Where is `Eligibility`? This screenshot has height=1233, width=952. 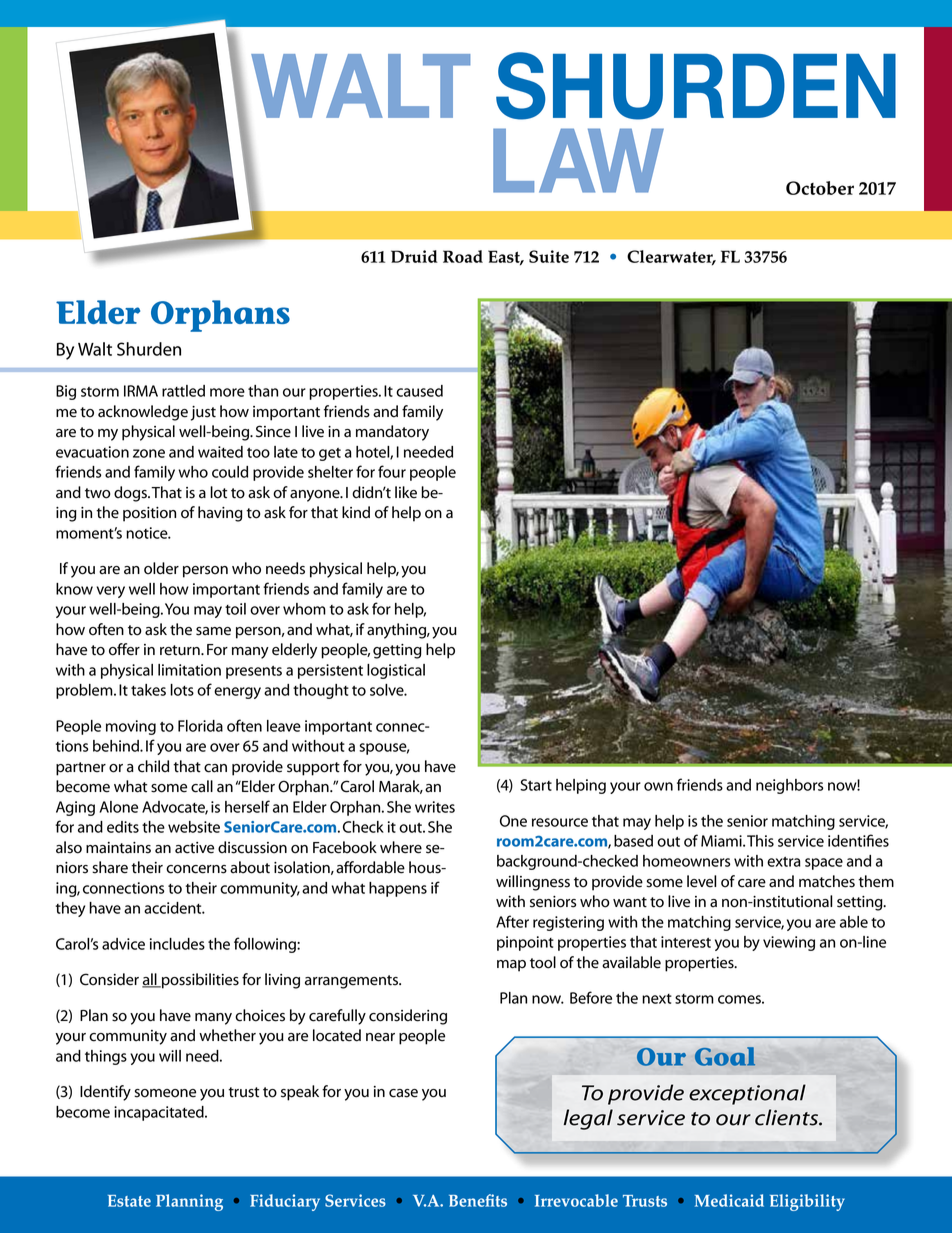
Eligibility is located at coordinates (807, 1202).
